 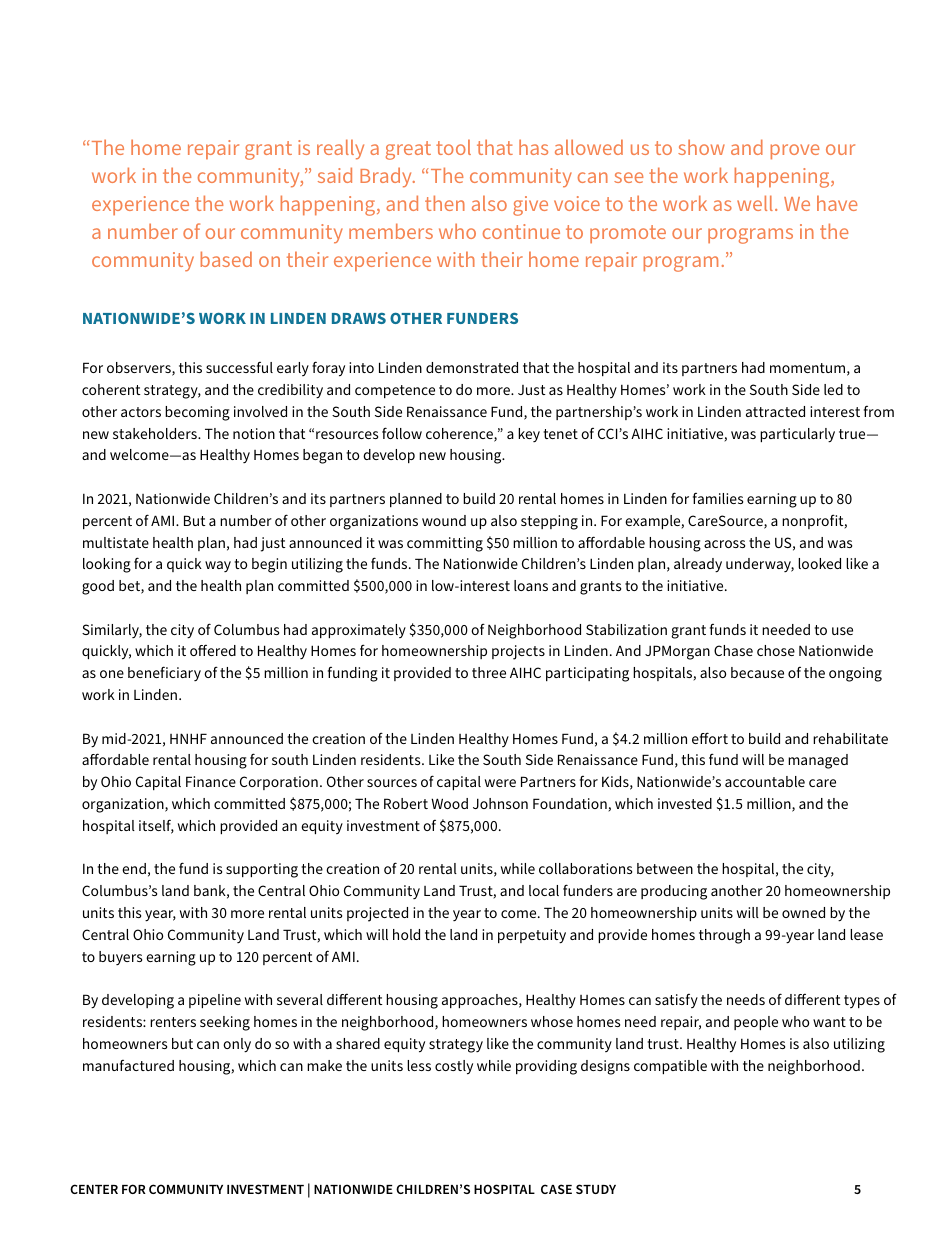 What do you see at coordinates (776, 650) in the image?
I see `chose` at bounding box center [776, 650].
